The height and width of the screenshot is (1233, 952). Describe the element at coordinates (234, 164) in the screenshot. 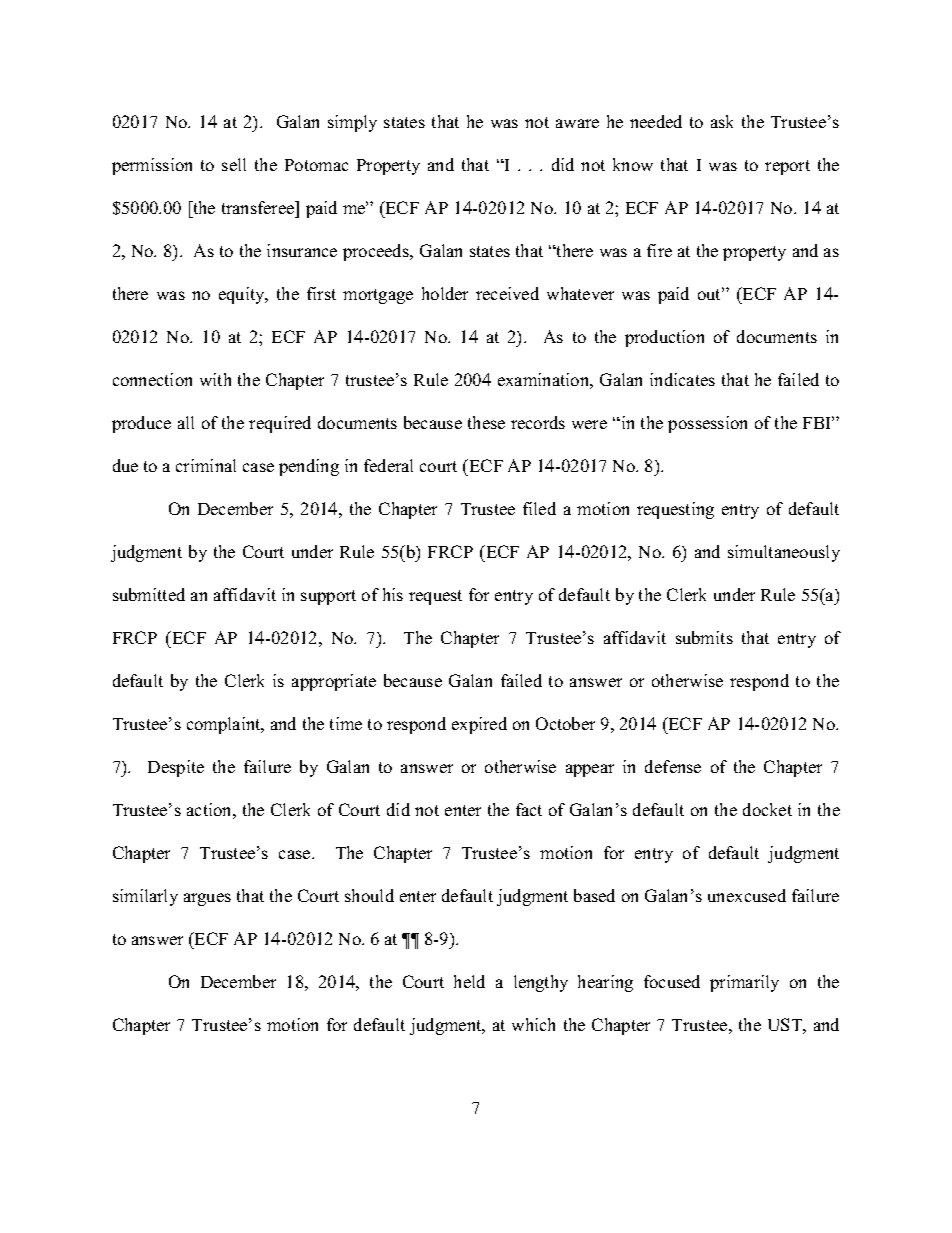

I see `sell` at that location.
